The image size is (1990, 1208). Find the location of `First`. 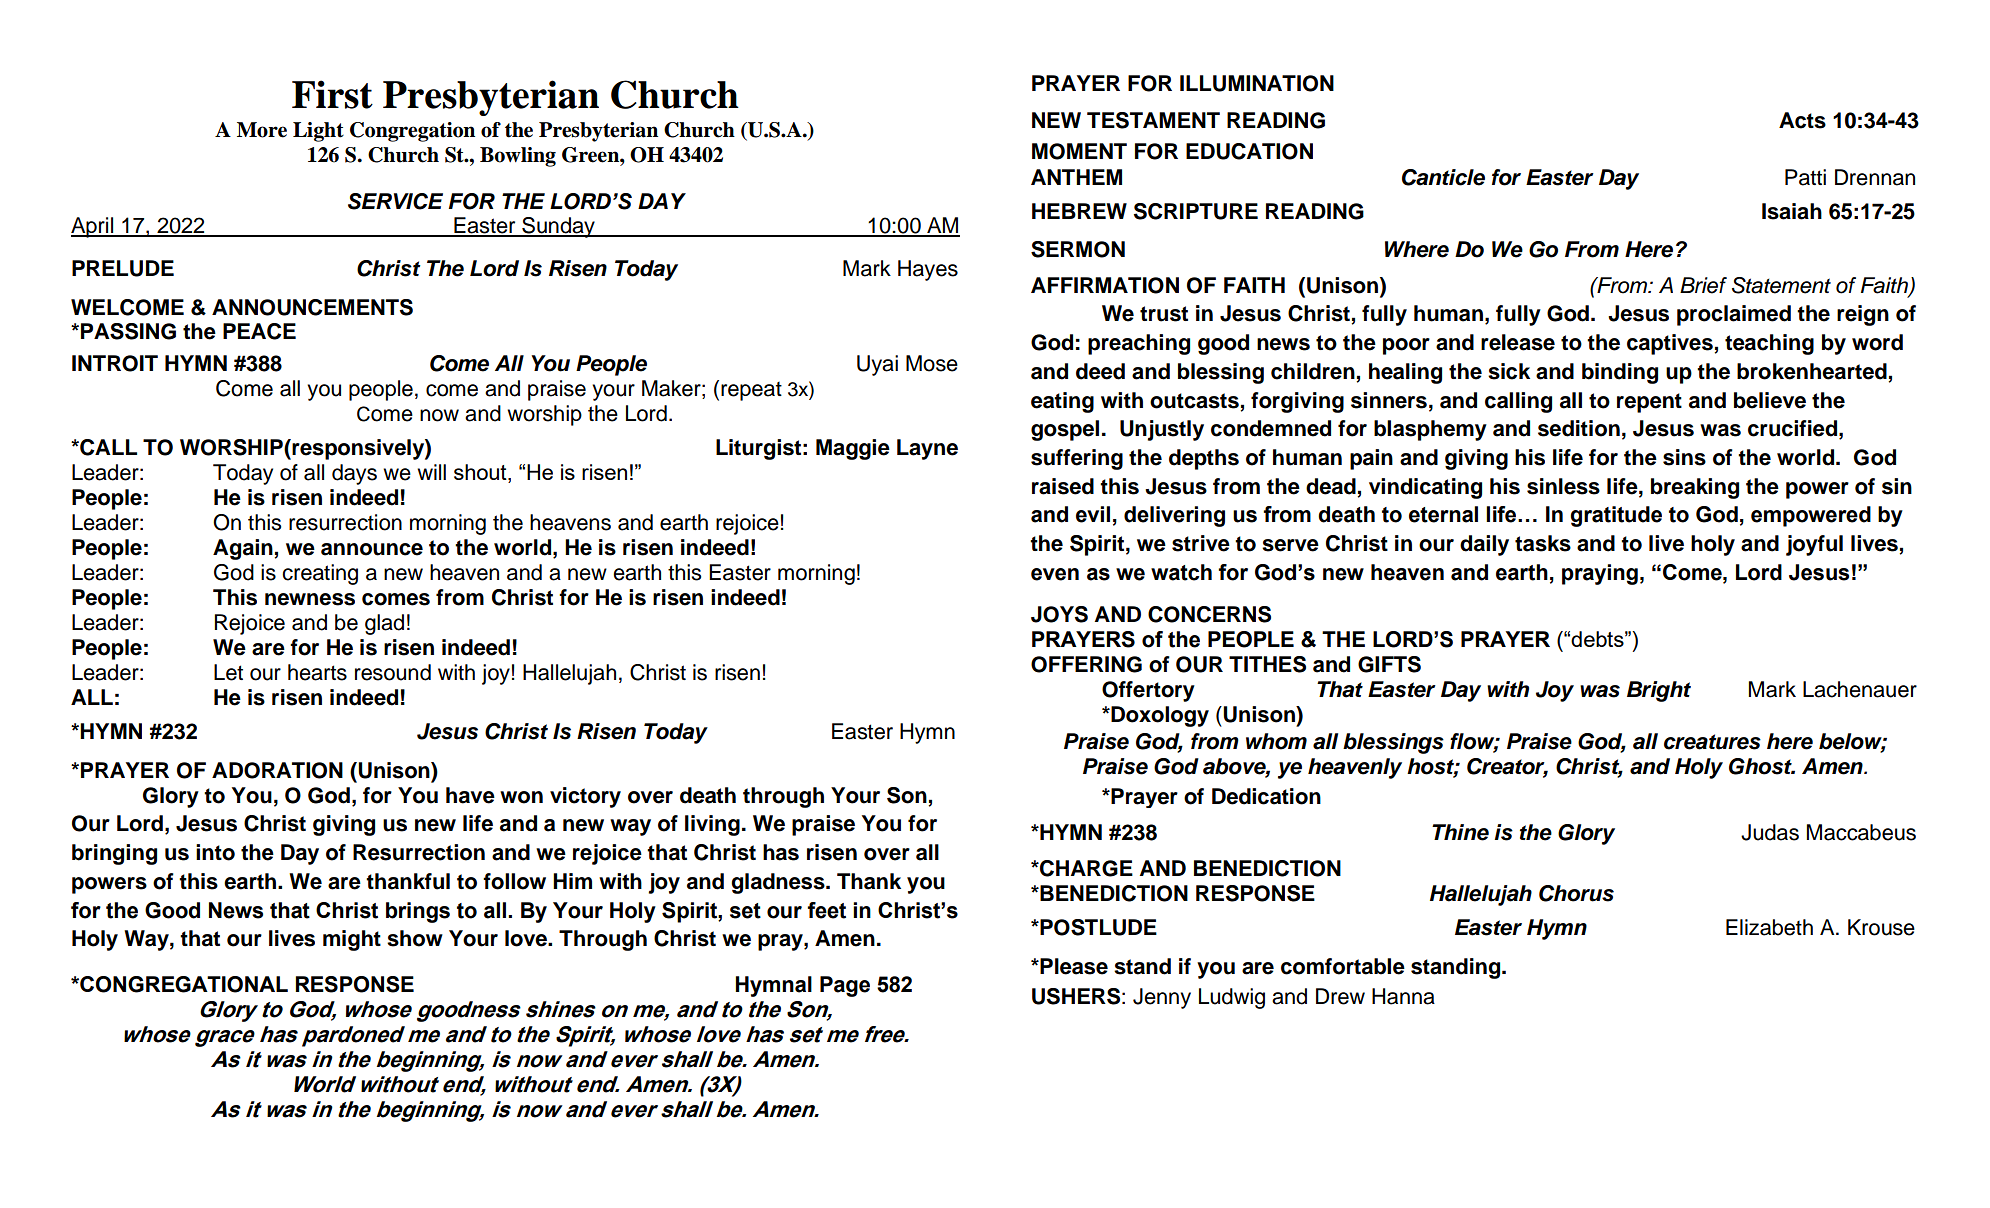

First is located at coordinates (332, 94).
